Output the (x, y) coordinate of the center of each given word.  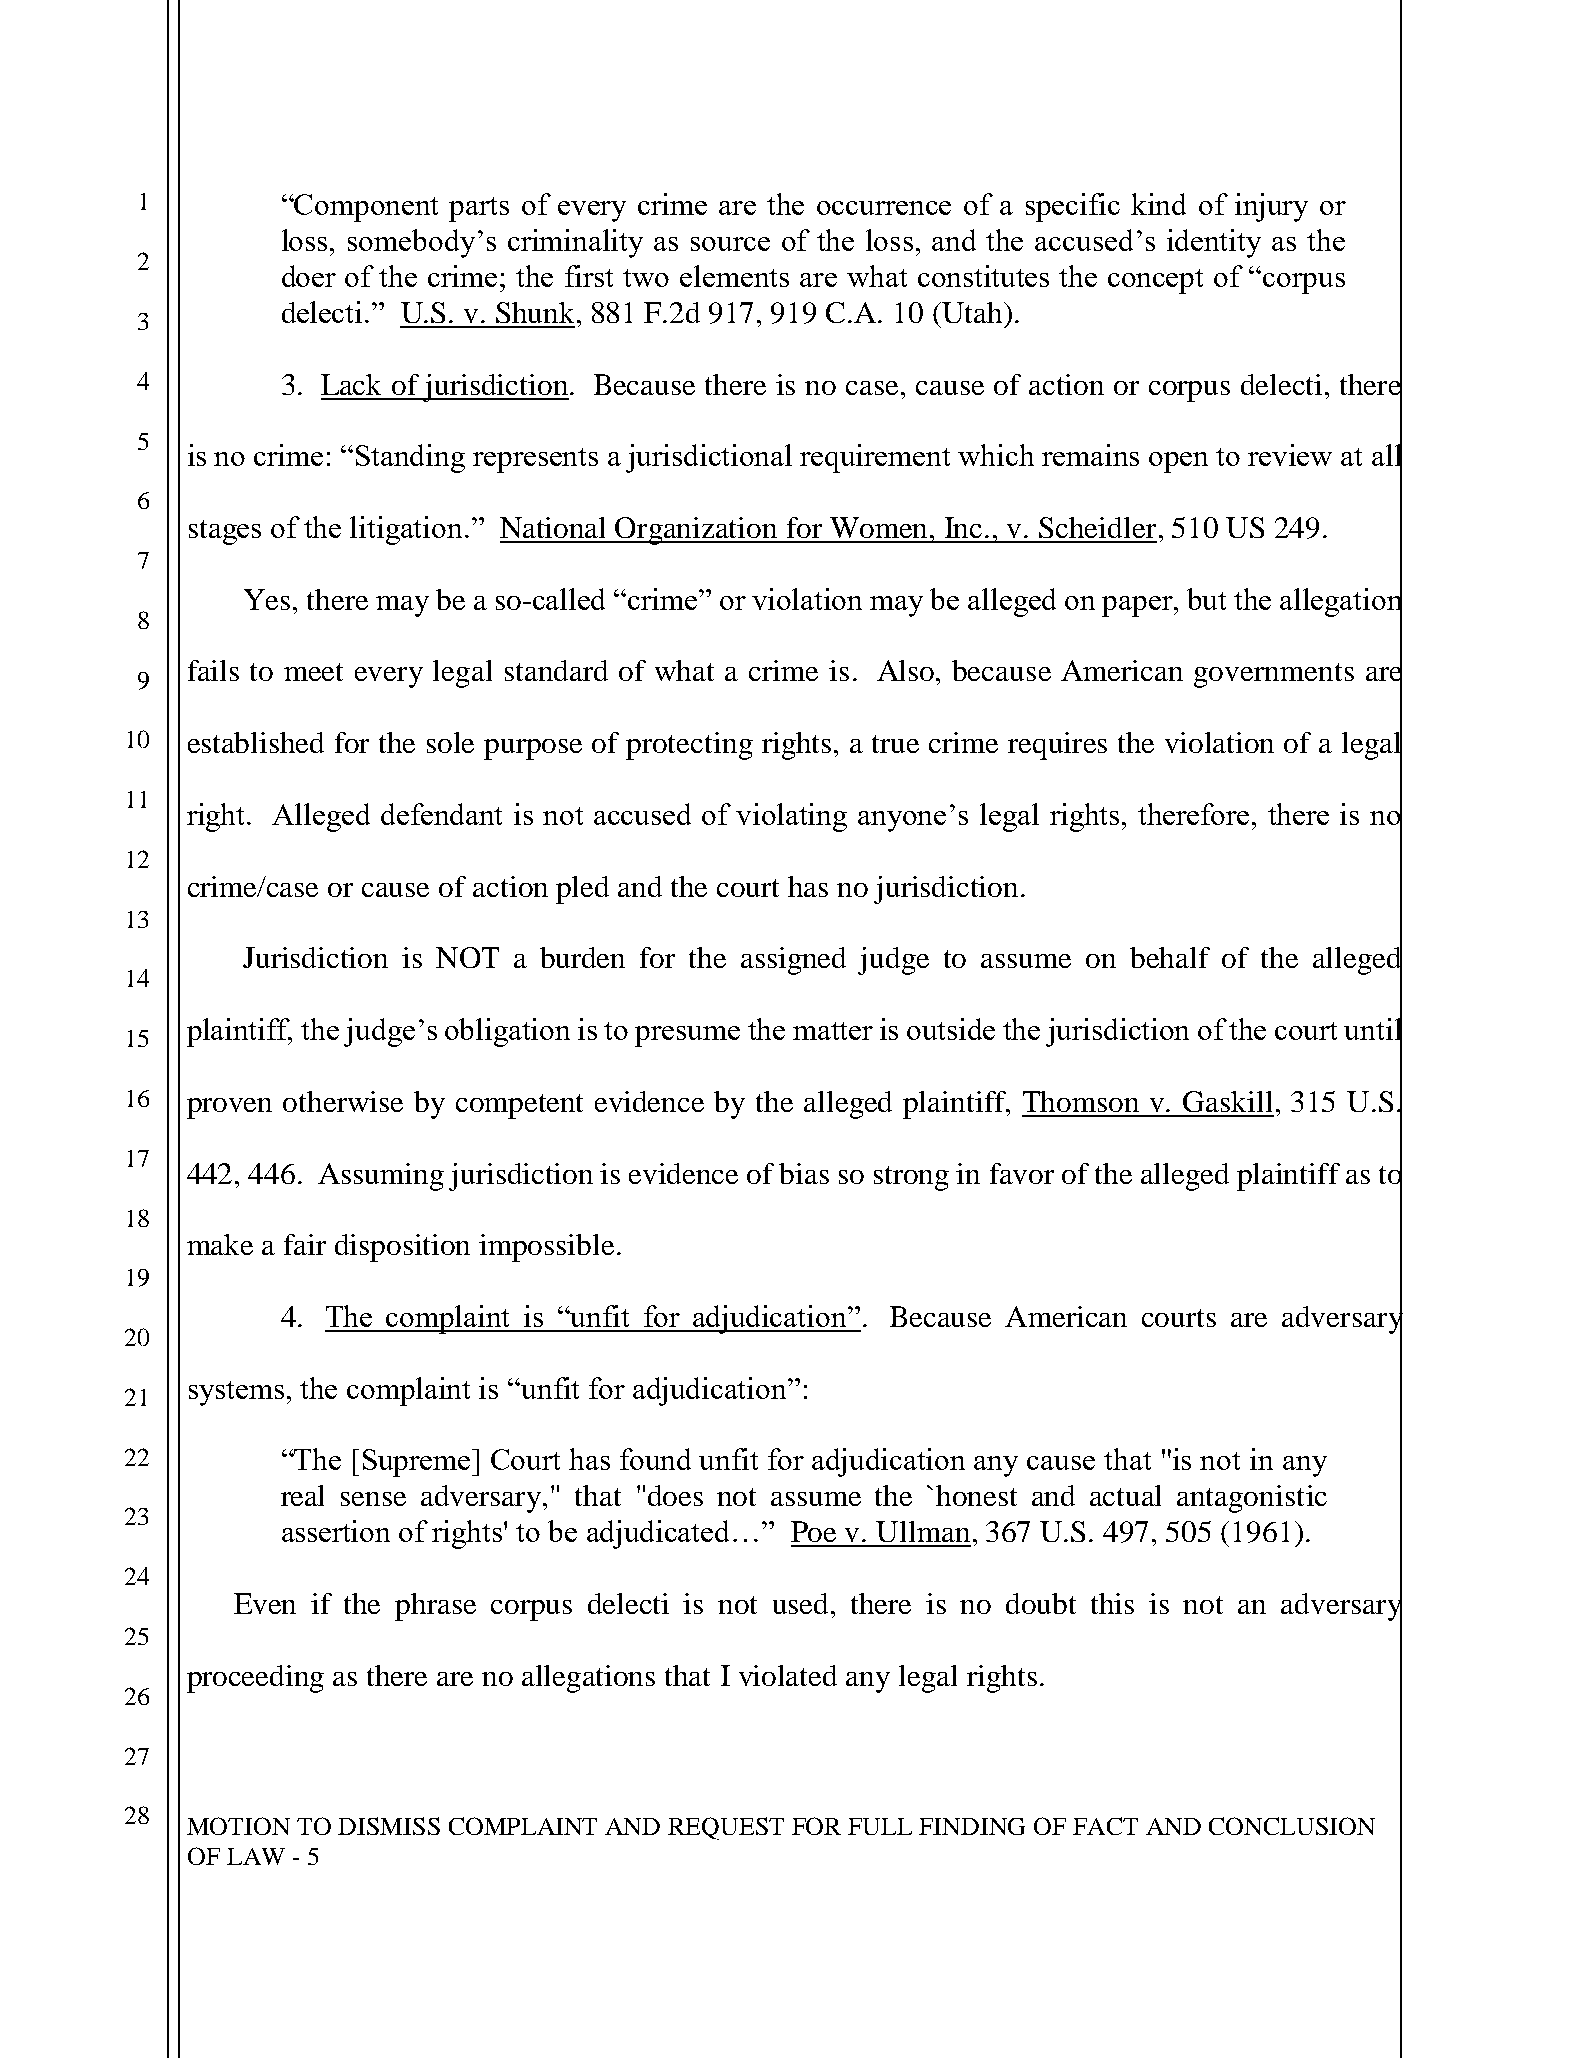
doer (309, 276)
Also (907, 670)
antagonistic (1252, 1499)
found (655, 1459)
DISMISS (389, 1826)
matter (833, 1031)
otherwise (343, 1101)
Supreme (418, 1463)
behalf (1170, 957)
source (730, 244)
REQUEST (726, 1828)
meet (313, 672)
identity (1214, 243)
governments (1274, 675)
